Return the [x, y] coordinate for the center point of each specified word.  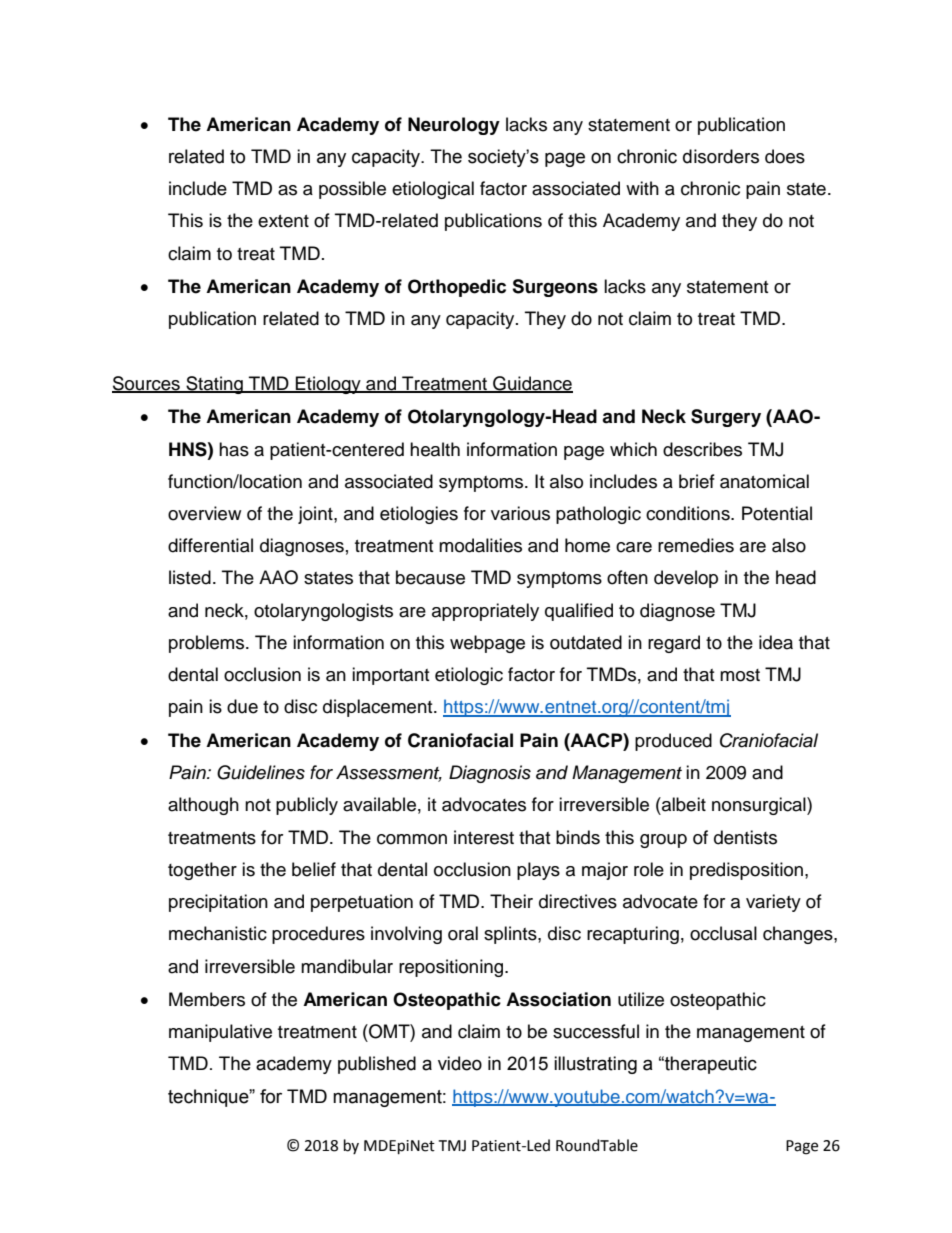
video [460, 1063]
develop [686, 579]
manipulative [220, 1033]
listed [190, 577]
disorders [721, 156]
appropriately [485, 612]
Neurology [454, 126]
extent [283, 221]
